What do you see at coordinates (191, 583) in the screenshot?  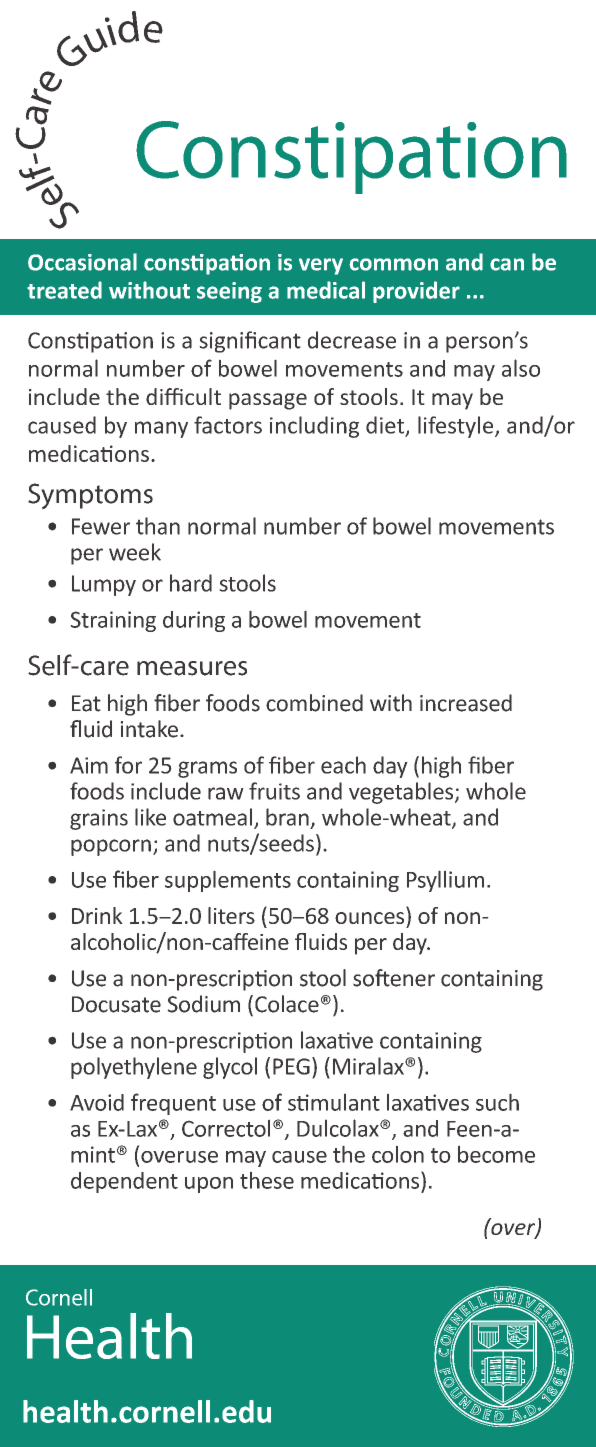 I see `hard` at bounding box center [191, 583].
